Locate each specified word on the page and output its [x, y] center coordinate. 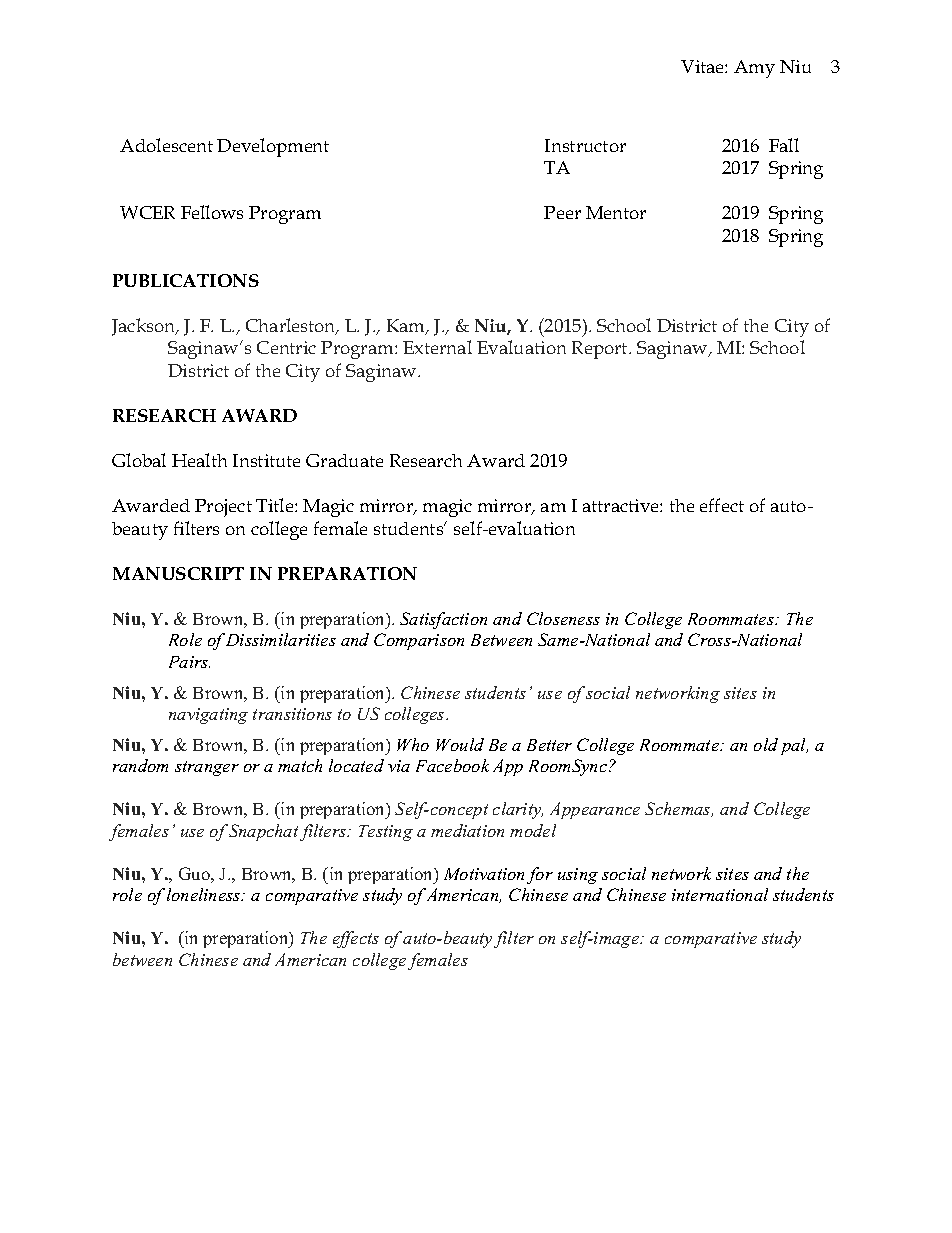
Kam [407, 327]
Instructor [585, 145]
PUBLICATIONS [186, 280]
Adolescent [166, 145]
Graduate [344, 460]
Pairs [189, 662]
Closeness [563, 618]
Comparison [419, 641]
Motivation [484, 874]
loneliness [205, 894]
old [766, 744]
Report [601, 350]
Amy [754, 69]
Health [199, 460]
